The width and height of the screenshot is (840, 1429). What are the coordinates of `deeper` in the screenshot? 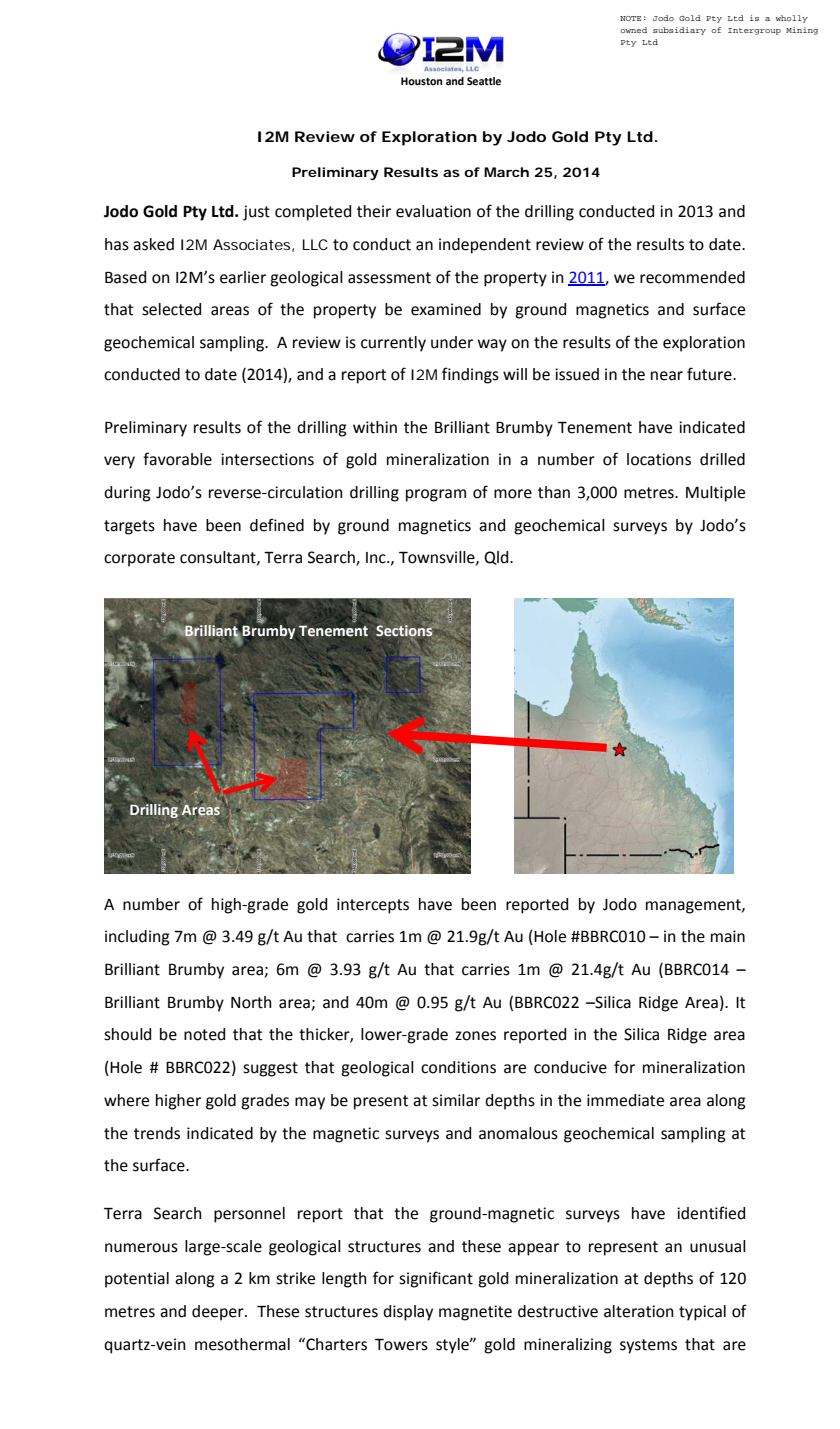 It's located at (219, 1313).
